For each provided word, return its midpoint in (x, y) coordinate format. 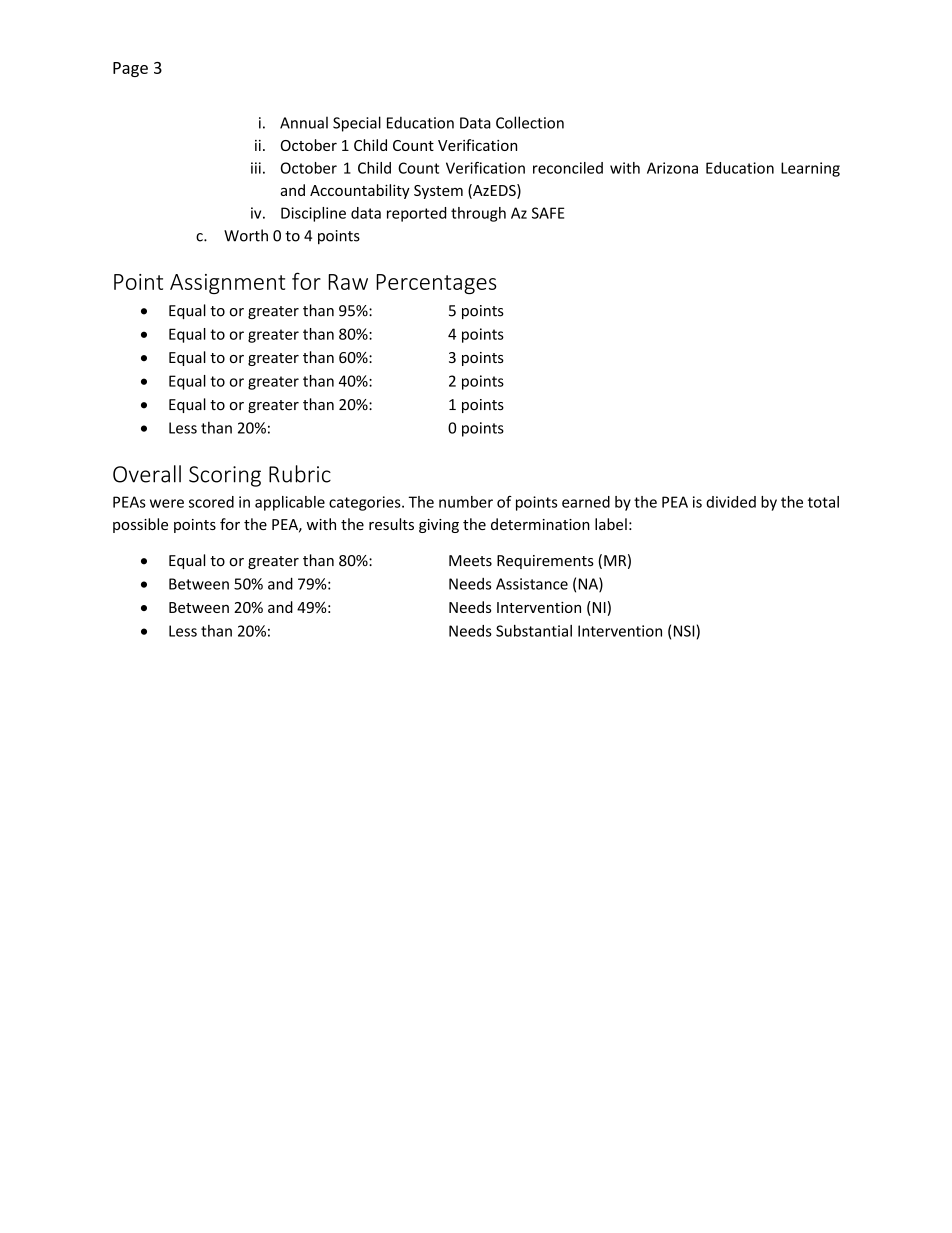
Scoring (225, 476)
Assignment (227, 284)
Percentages (436, 284)
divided (731, 502)
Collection (530, 122)
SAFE (548, 213)
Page (130, 69)
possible (140, 525)
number (466, 502)
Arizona (672, 168)
